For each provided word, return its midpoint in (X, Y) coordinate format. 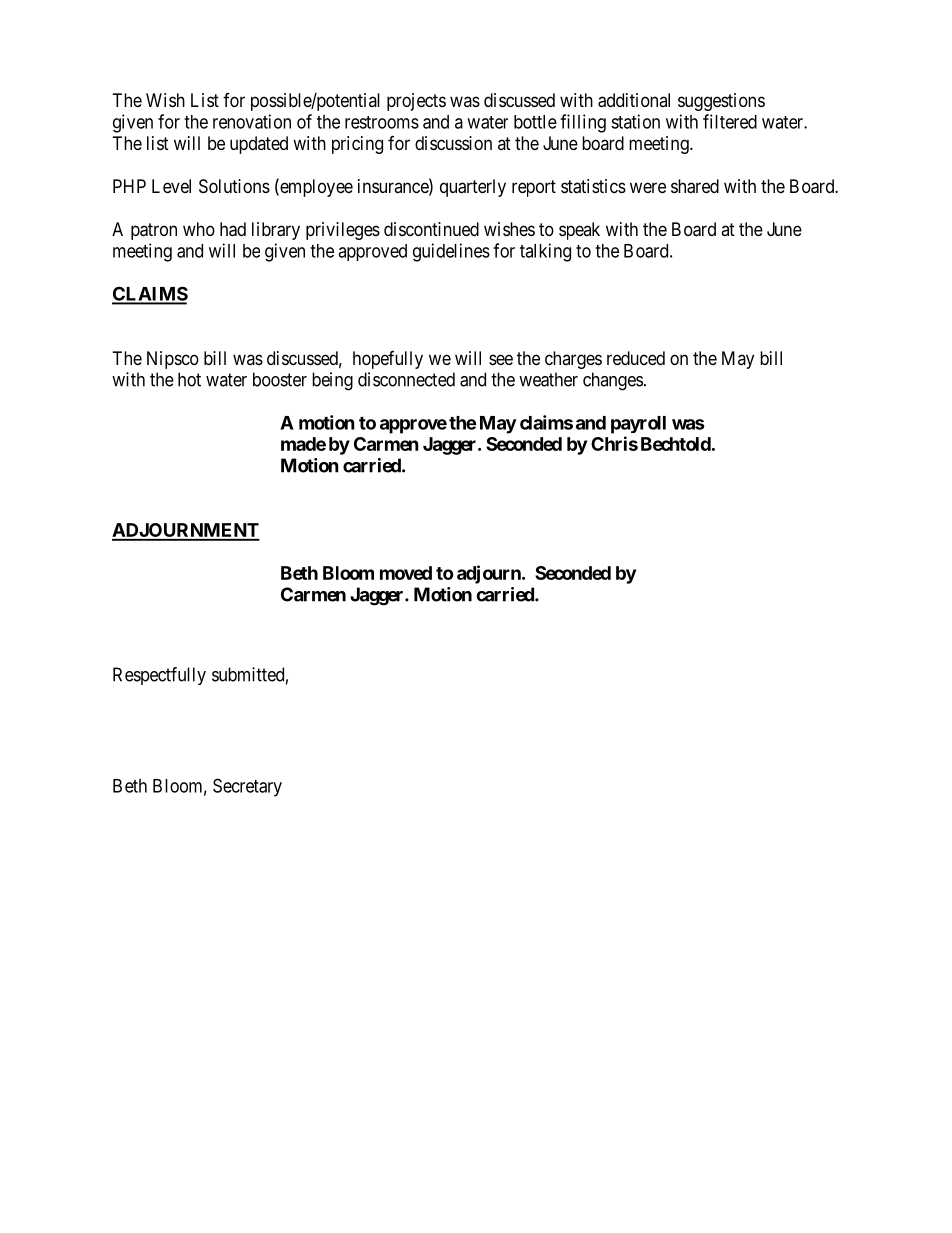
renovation (252, 121)
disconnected (406, 379)
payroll (638, 425)
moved (406, 573)
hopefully (388, 360)
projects (416, 102)
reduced (636, 358)
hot (189, 379)
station (635, 121)
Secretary (247, 787)
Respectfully (159, 676)
